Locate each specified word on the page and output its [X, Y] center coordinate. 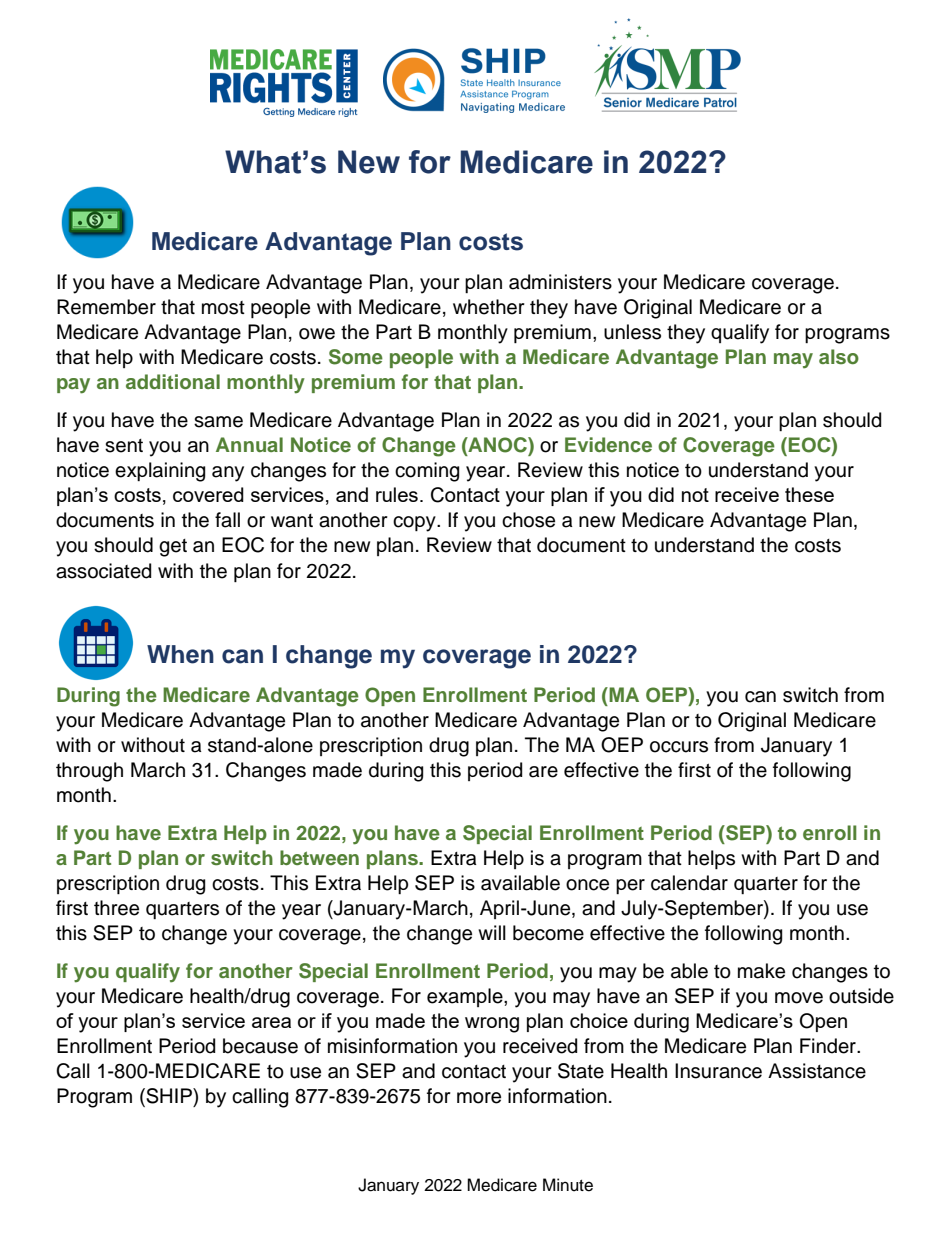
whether [489, 307]
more [479, 1098]
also [839, 357]
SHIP [169, 1097]
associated [103, 571]
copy [415, 524]
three [116, 908]
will [492, 932]
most [223, 308]
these [809, 494]
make [761, 971]
